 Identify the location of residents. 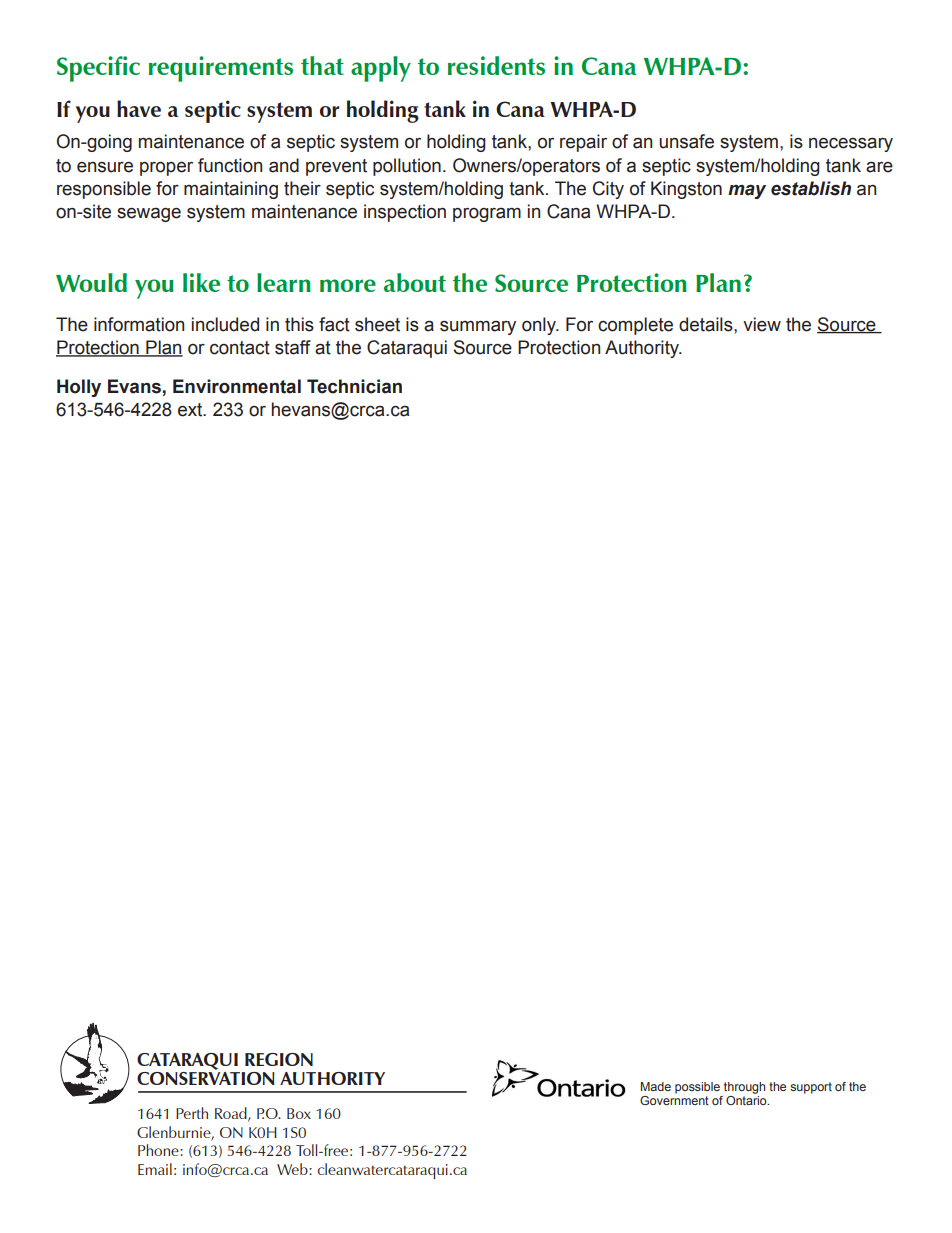
(496, 65).
